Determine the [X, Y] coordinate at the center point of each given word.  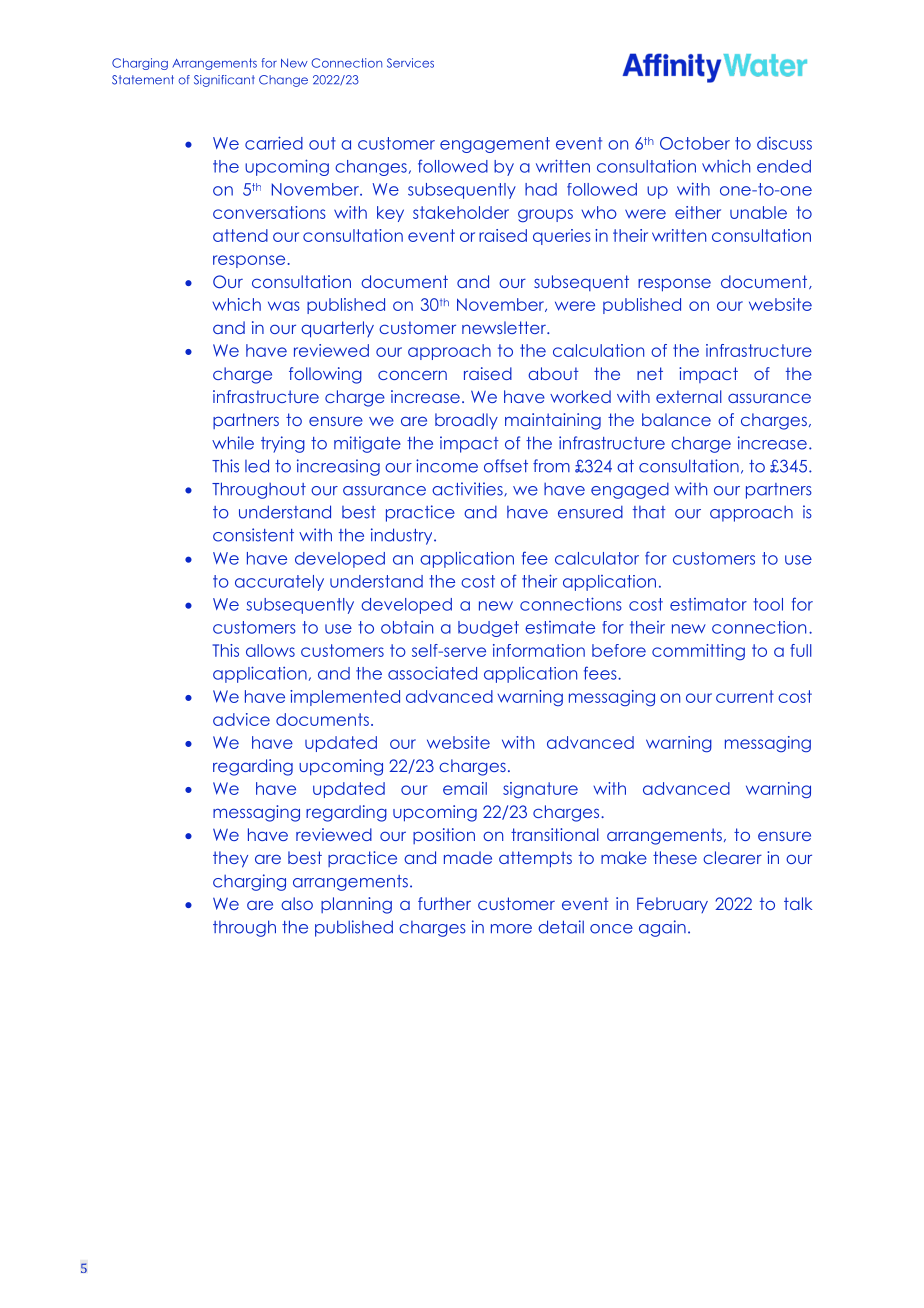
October [695, 143]
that [649, 512]
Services [410, 63]
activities [468, 489]
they [230, 859]
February [672, 905]
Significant [224, 81]
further [444, 903]
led [257, 466]
